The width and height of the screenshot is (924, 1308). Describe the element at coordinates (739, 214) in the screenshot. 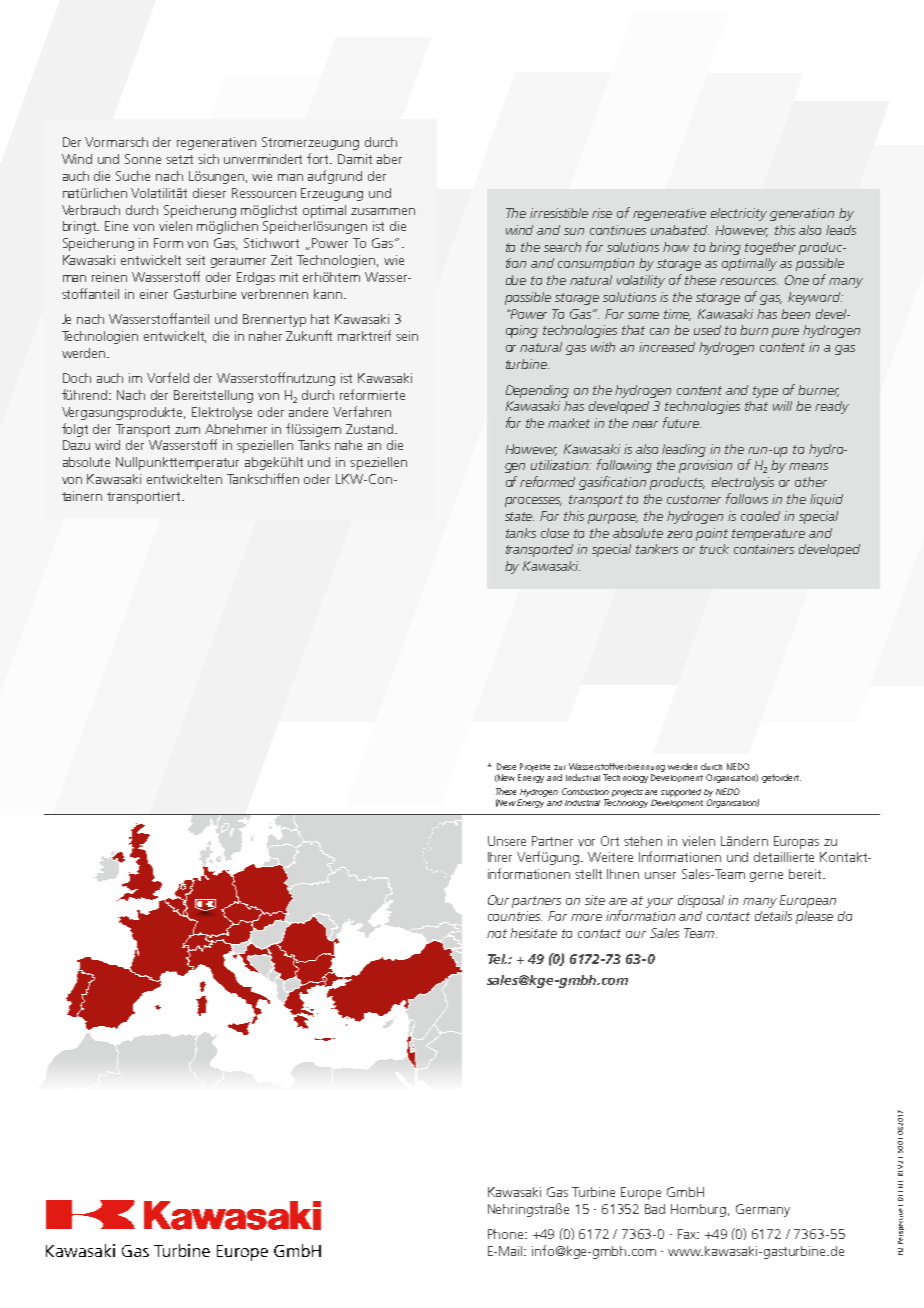

I see `electricity` at that location.
